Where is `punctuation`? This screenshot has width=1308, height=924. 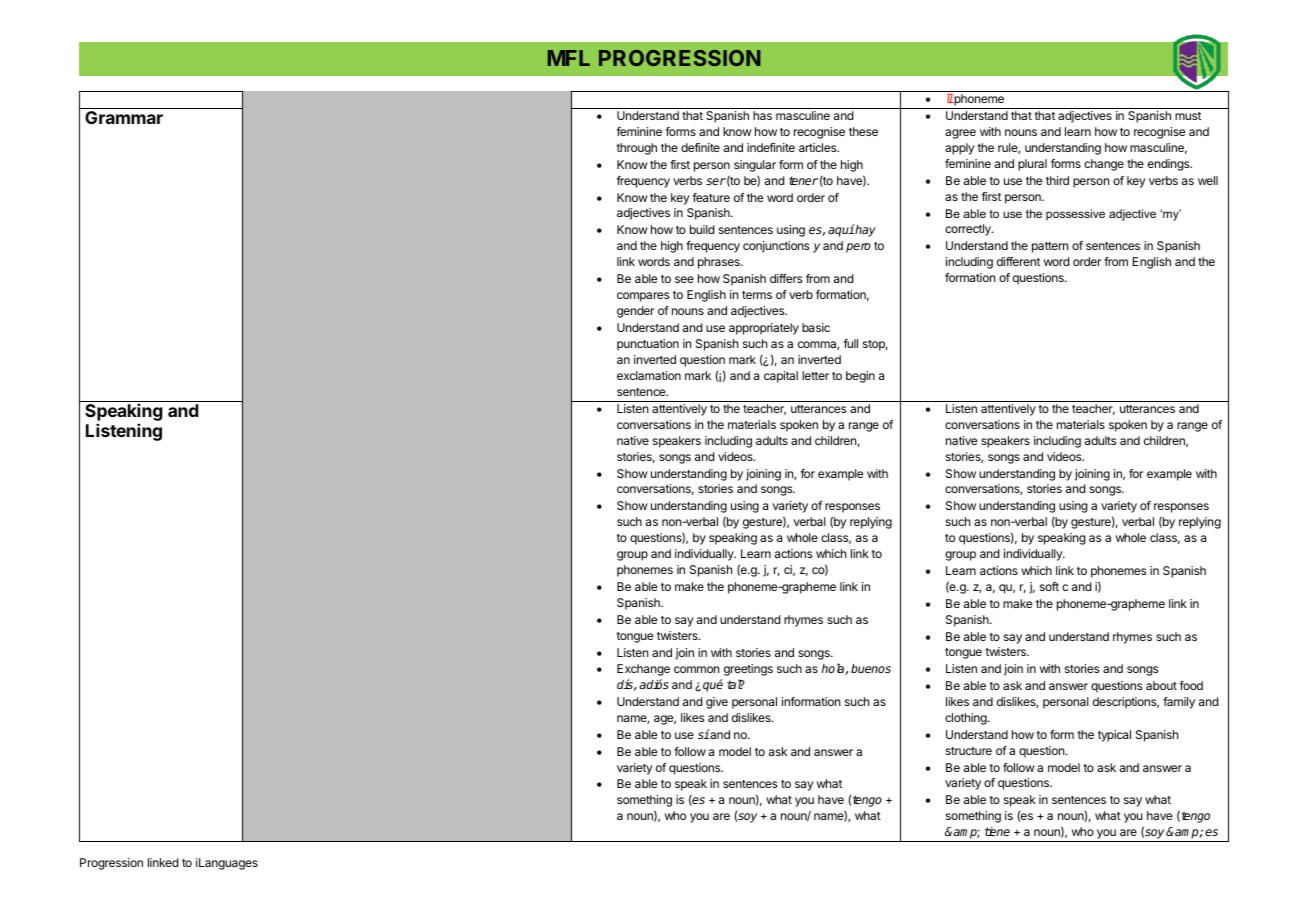
punctuation is located at coordinates (648, 345).
